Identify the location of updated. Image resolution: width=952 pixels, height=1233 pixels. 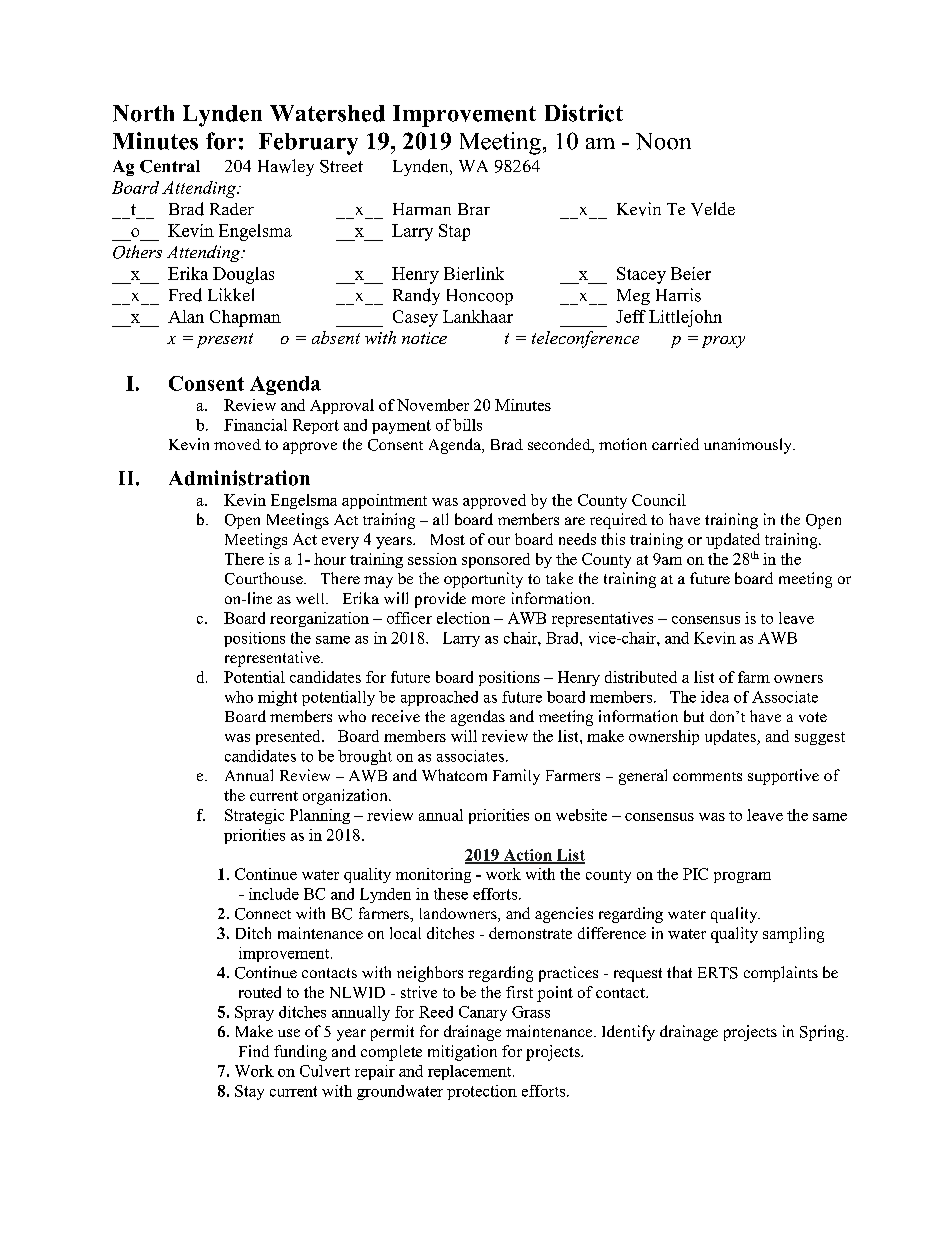
(733, 541).
